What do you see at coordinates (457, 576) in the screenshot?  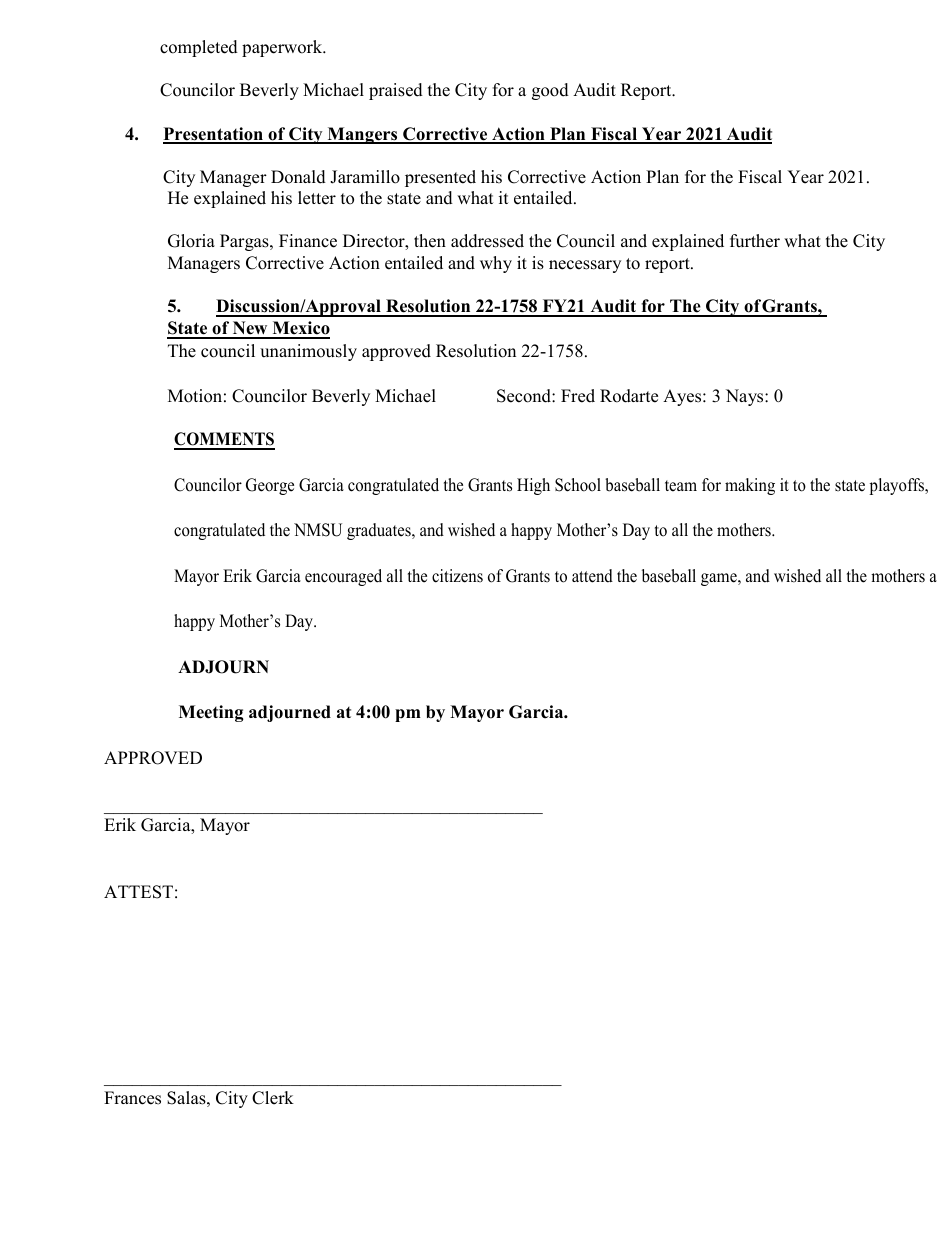 I see `citizens` at bounding box center [457, 576].
